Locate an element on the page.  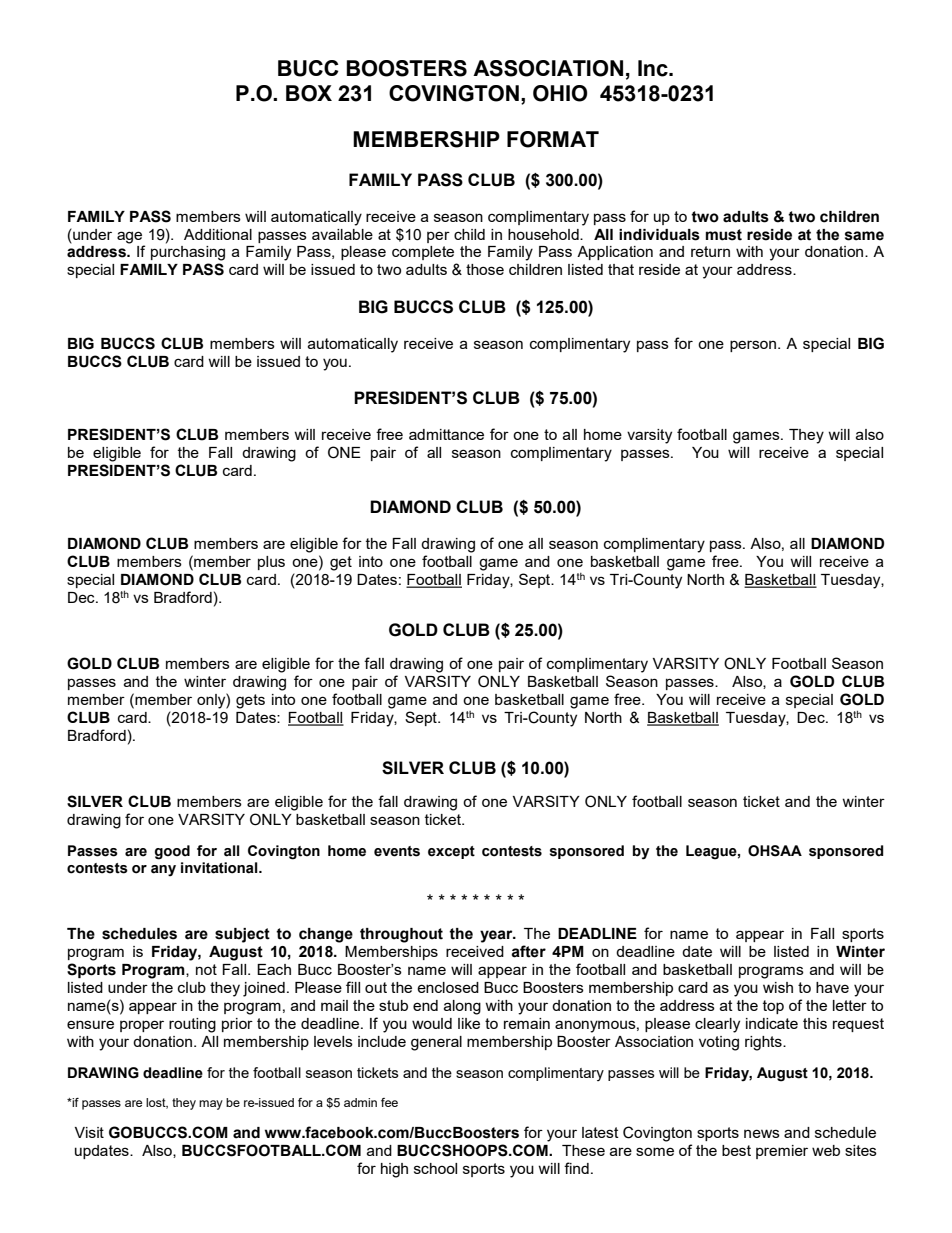
school is located at coordinates (435, 1168).
